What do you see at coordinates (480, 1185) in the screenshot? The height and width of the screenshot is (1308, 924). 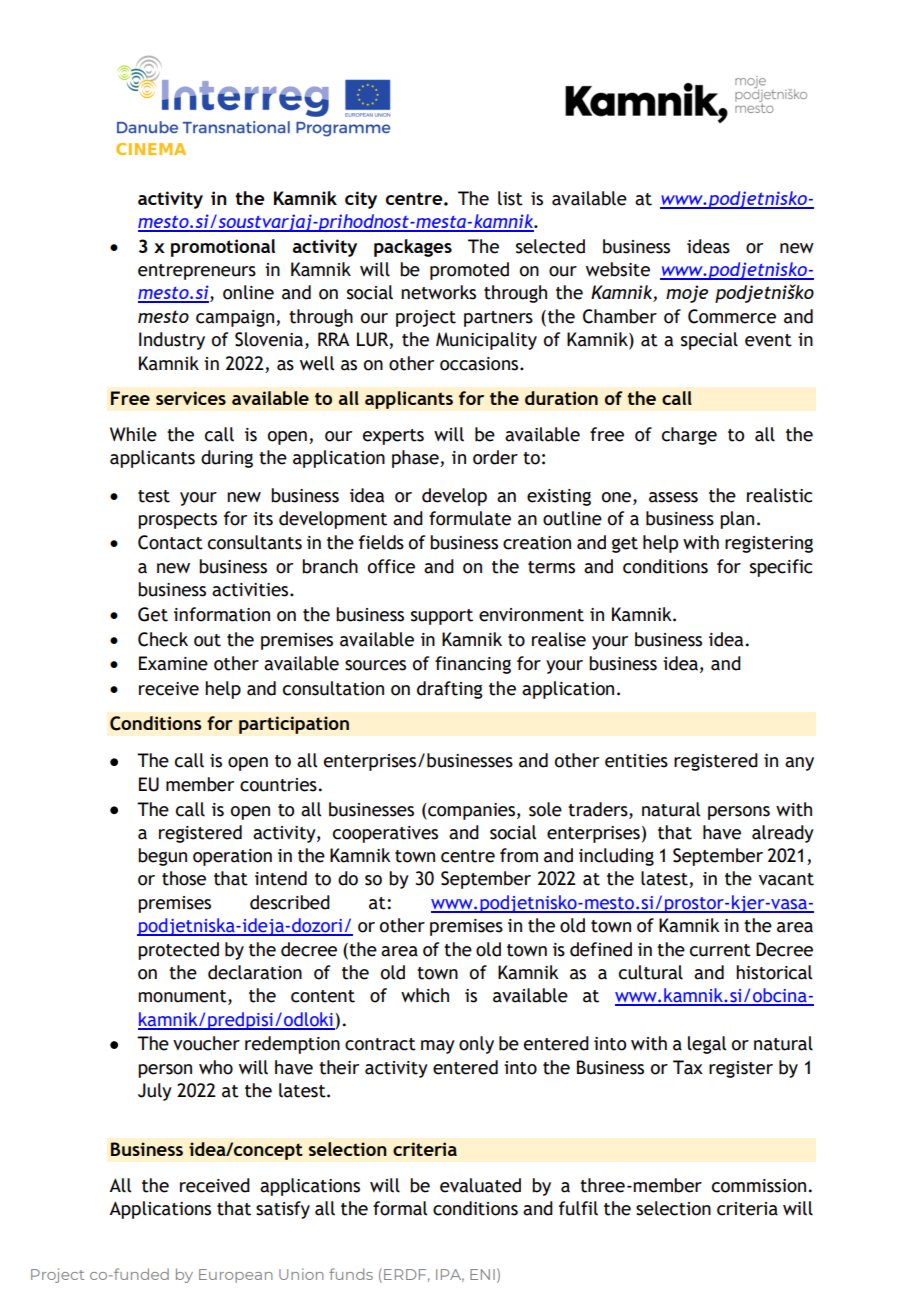 I see `evaluated` at bounding box center [480, 1185].
